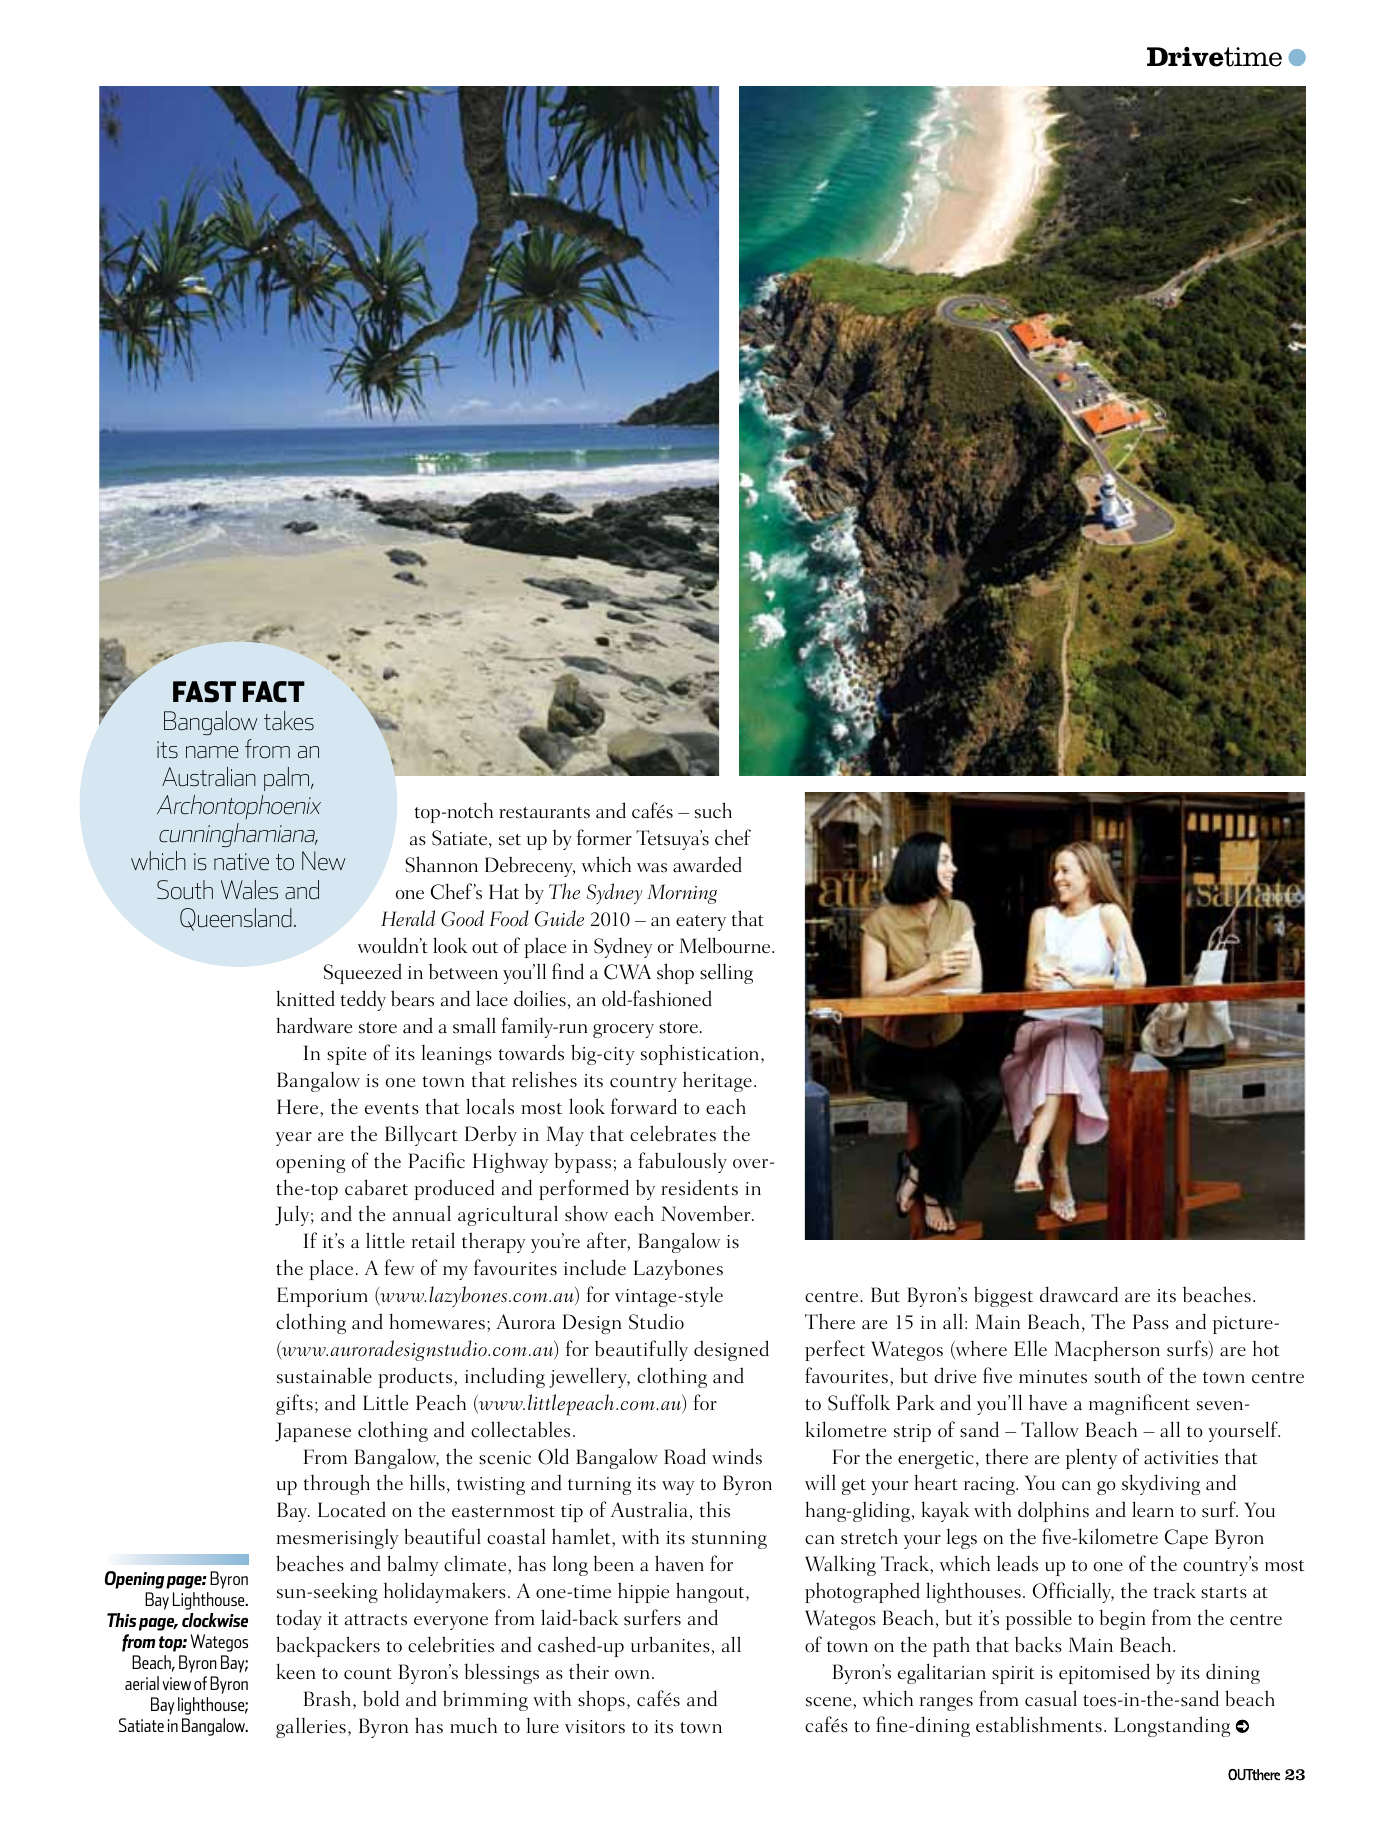  Describe the element at coordinates (713, 810) in the document. I see `such` at that location.
